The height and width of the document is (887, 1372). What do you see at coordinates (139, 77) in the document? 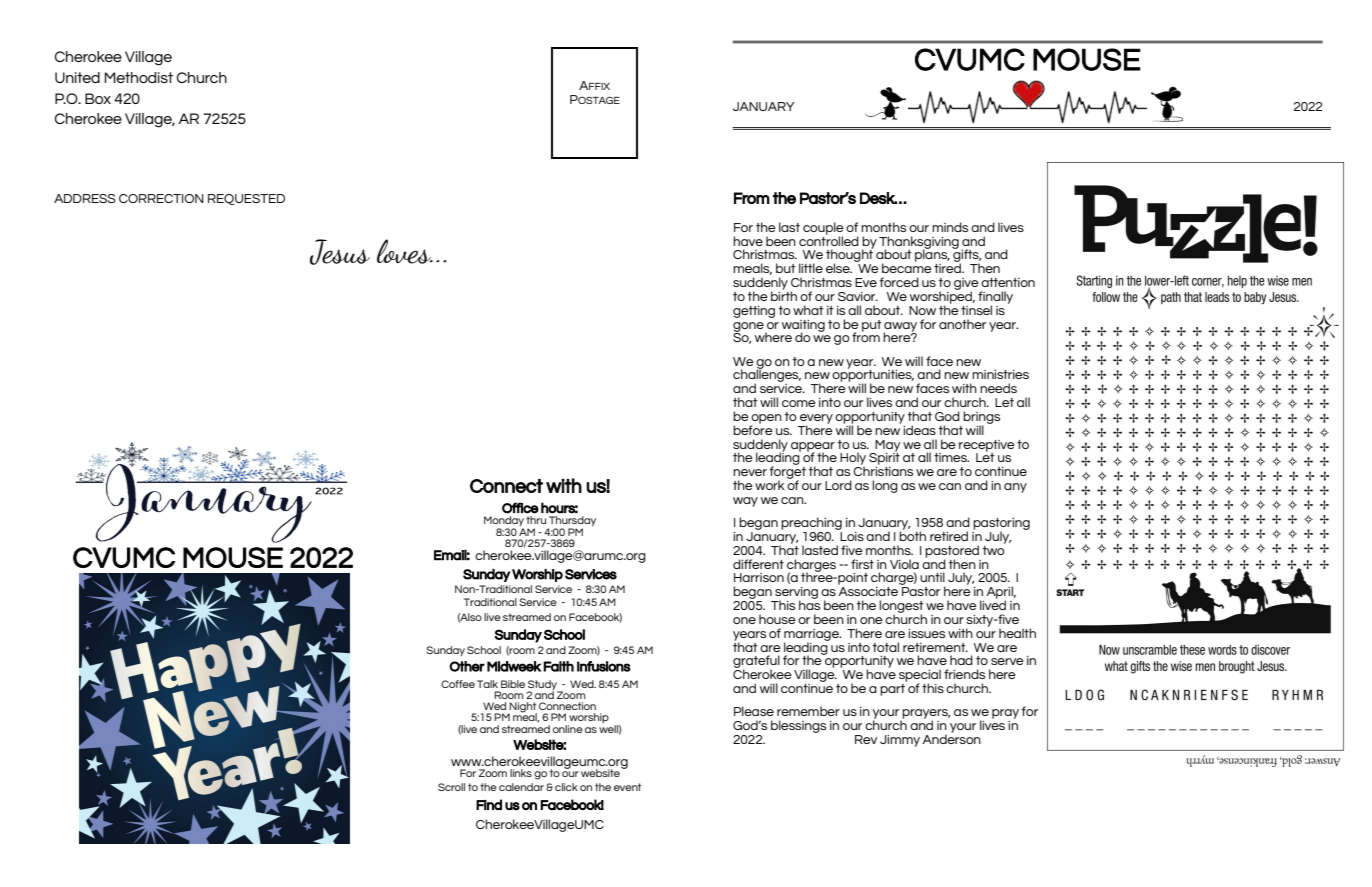
I see `Methodist` at bounding box center [139, 77].
